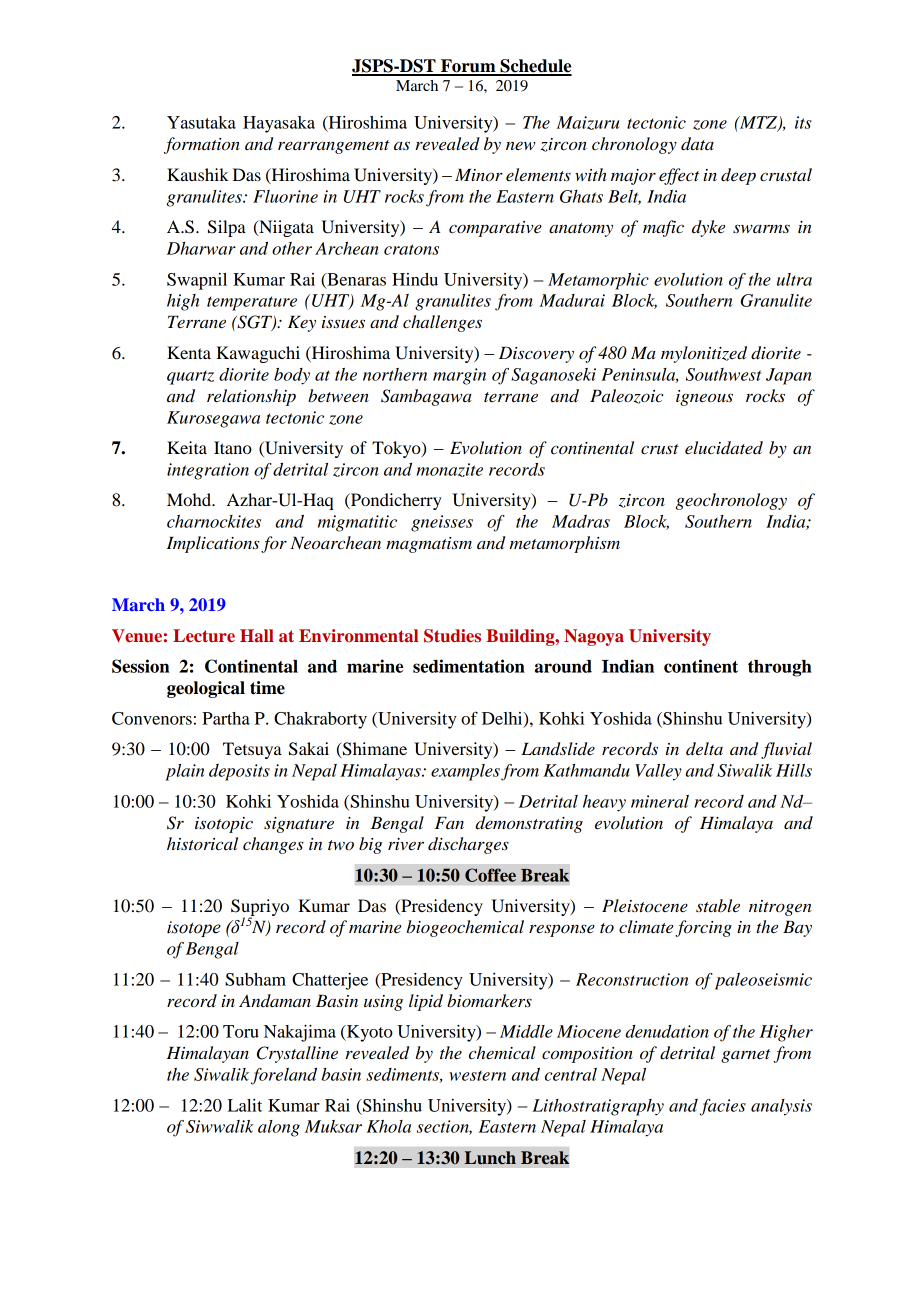  Describe the element at coordinates (204, 635) in the screenshot. I see `Lecture` at that location.
